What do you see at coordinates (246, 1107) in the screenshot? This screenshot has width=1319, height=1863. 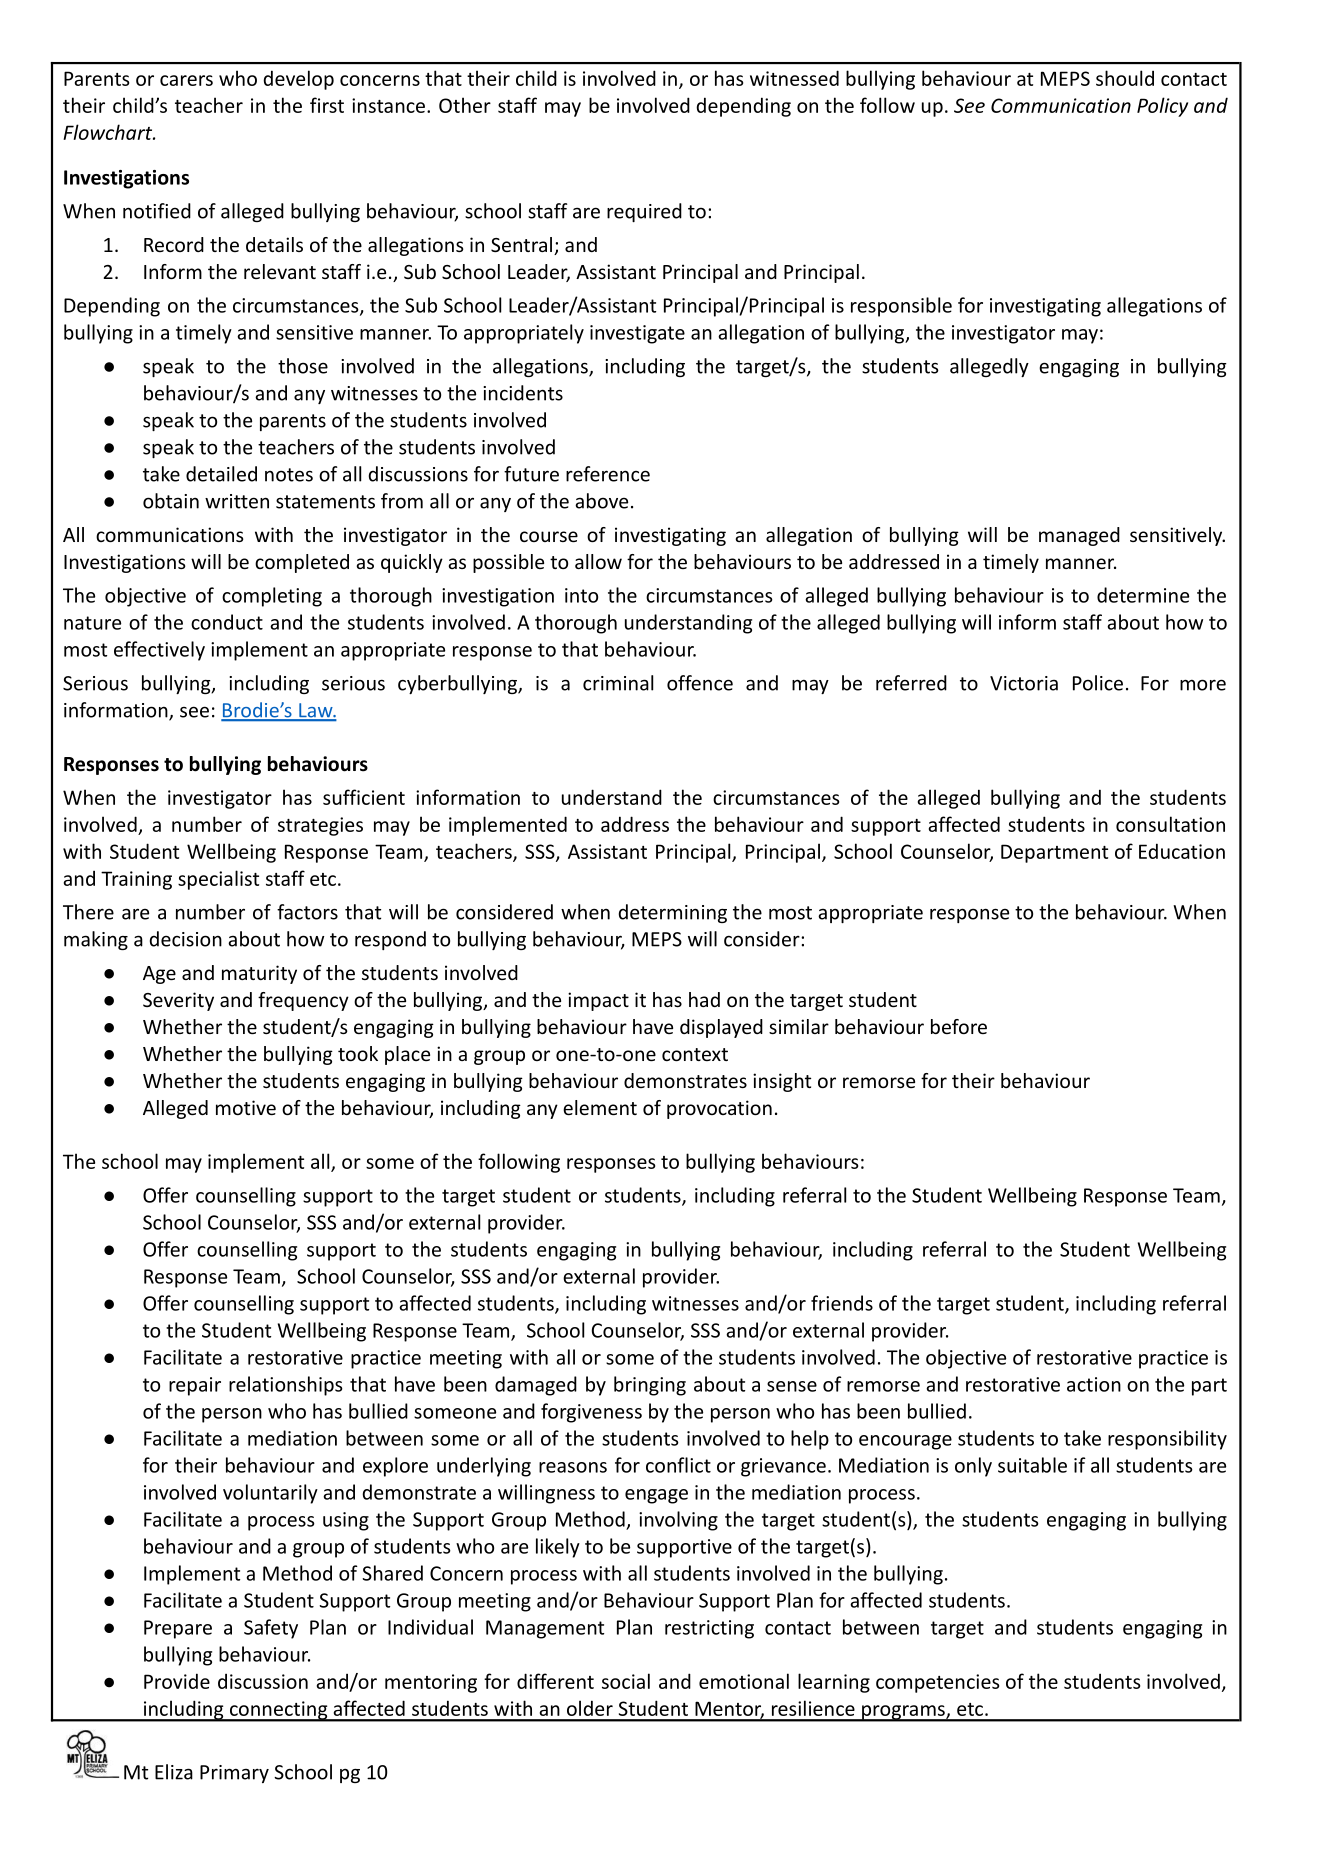 I see `motive` at bounding box center [246, 1107].
